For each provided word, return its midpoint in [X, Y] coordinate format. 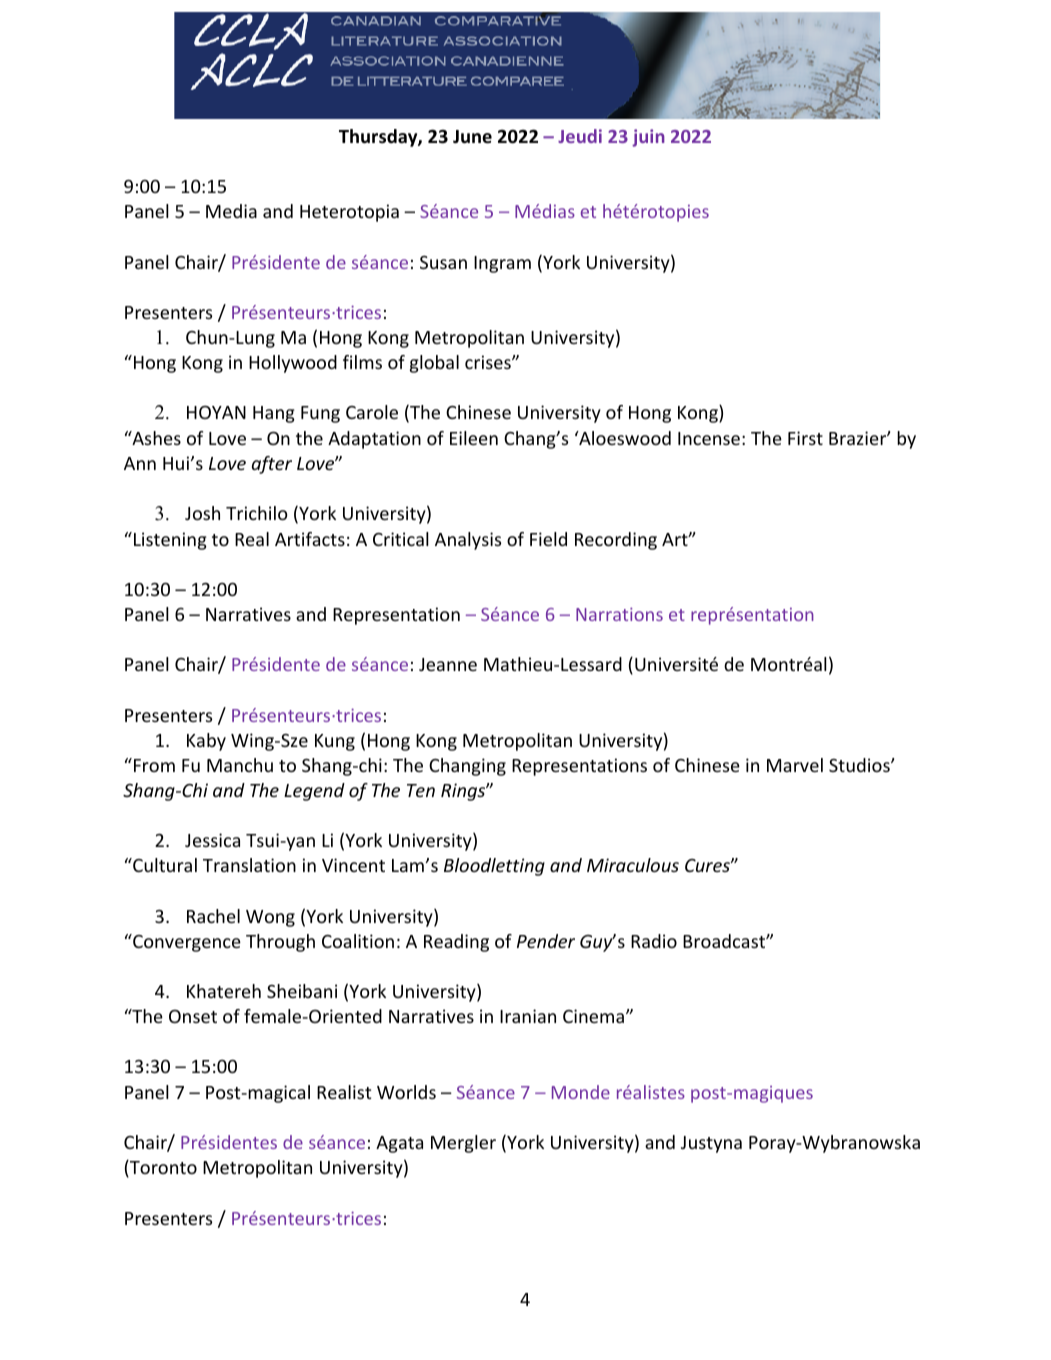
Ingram [502, 264]
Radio [654, 941]
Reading [456, 943]
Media [231, 211]
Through [280, 943]
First [805, 438]
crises [489, 362]
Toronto [162, 1168]
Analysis [468, 541]
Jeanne [448, 664]
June [472, 137]
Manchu [240, 765]
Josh [202, 513]
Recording [616, 541]
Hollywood [293, 364]
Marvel [795, 765]
